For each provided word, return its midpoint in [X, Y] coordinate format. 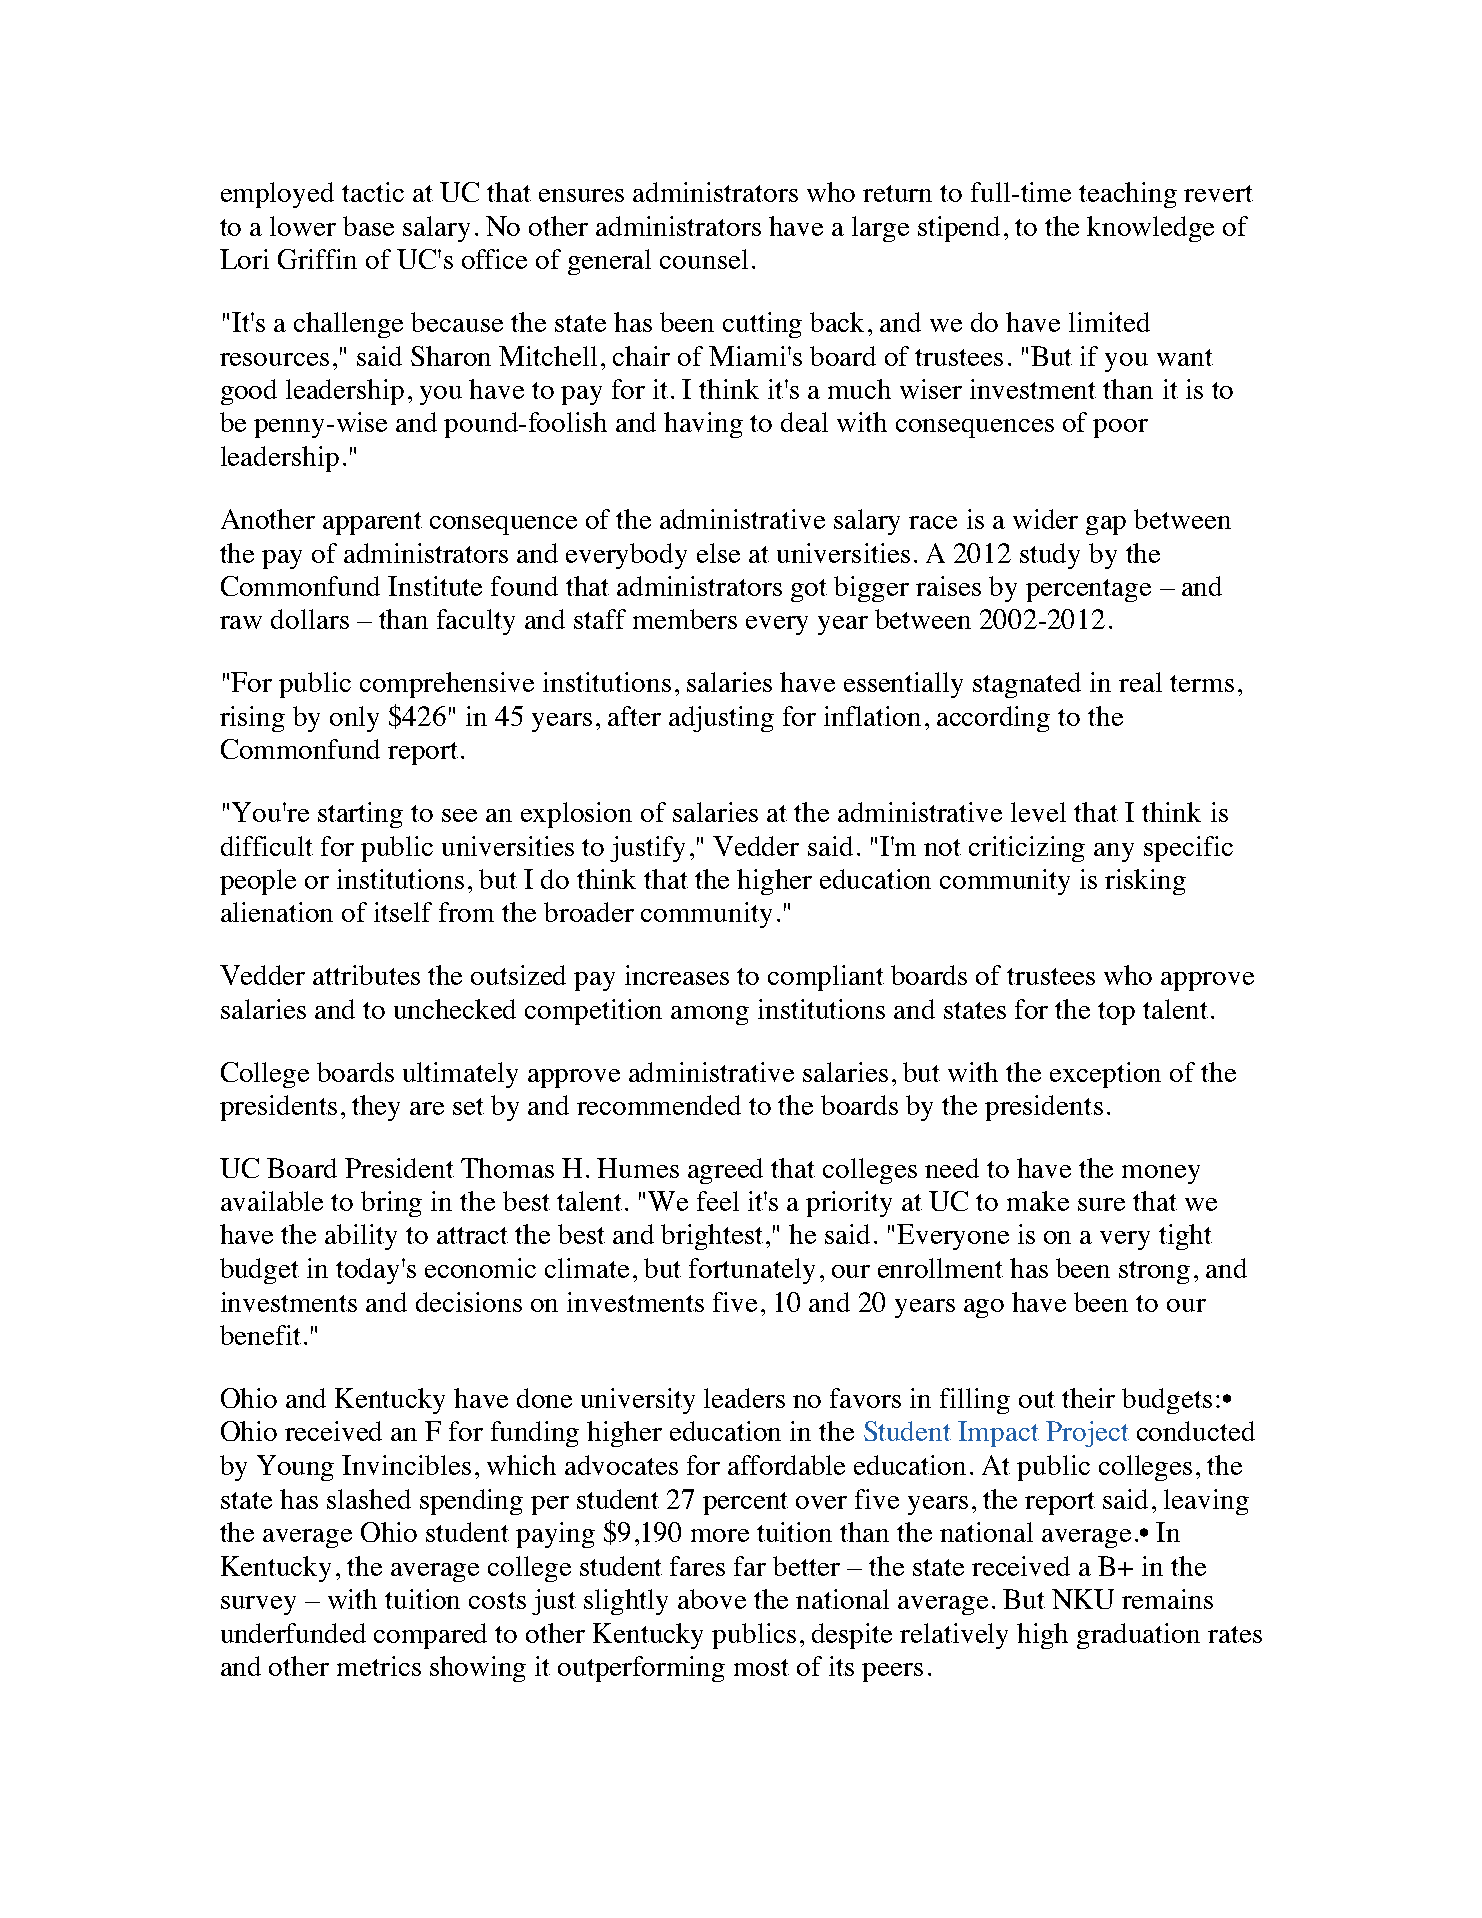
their [1088, 1398]
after [634, 716]
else [718, 553]
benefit [260, 1335]
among [710, 1015]
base [368, 226]
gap [1106, 525]
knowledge [1150, 229]
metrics [379, 1666]
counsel [704, 259]
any [1114, 852]
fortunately [752, 1271]
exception [1105, 1075]
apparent [372, 523]
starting [360, 815]
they [376, 1108]
